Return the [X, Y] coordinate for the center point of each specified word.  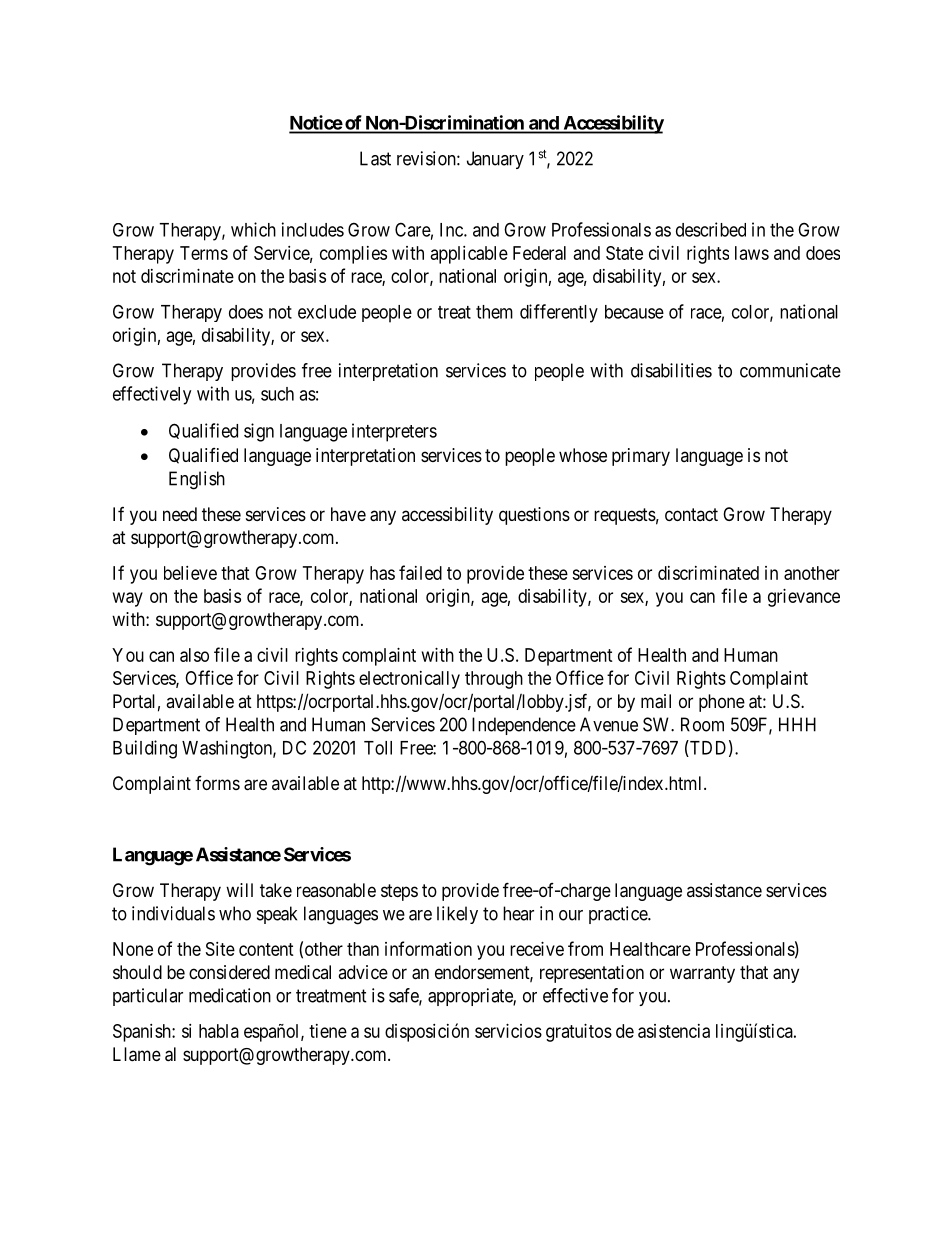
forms [217, 783]
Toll [378, 748]
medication [230, 995]
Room [702, 724]
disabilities [671, 370]
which [253, 229]
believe [190, 573]
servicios [508, 1031]
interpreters [394, 432]
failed [420, 572]
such [277, 394]
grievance [804, 598]
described [711, 229]
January [495, 160]
